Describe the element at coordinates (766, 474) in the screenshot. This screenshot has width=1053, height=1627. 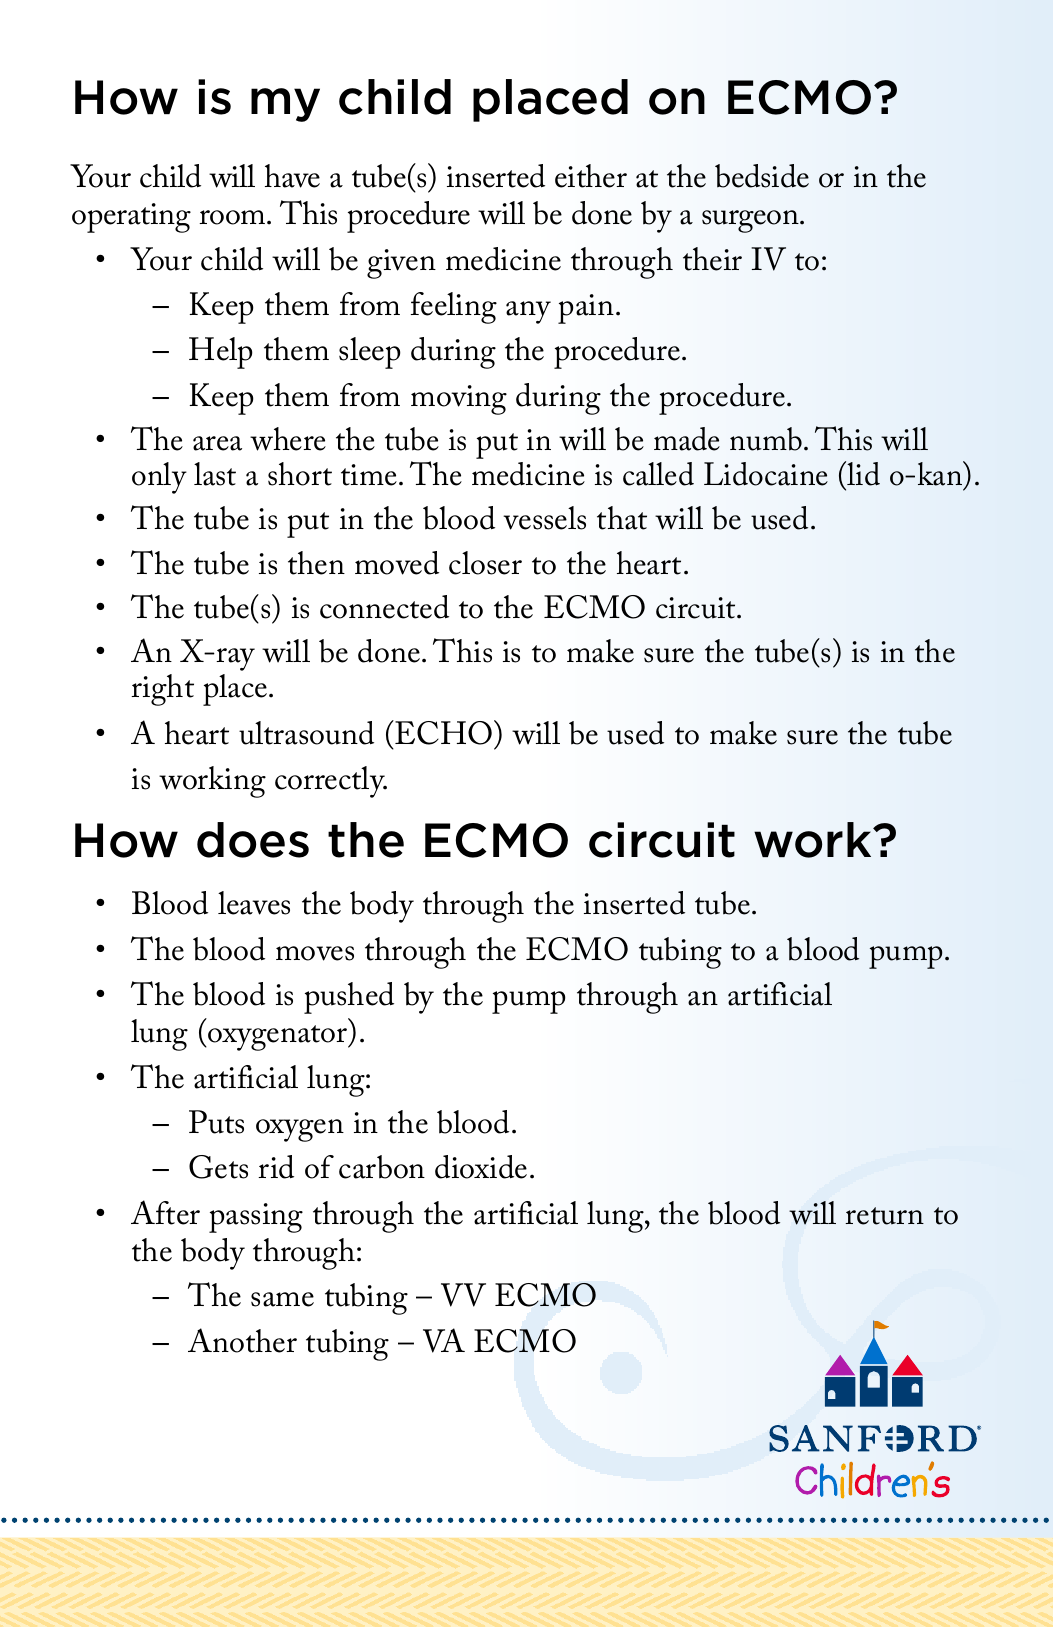
I see `Lidocaine` at that location.
